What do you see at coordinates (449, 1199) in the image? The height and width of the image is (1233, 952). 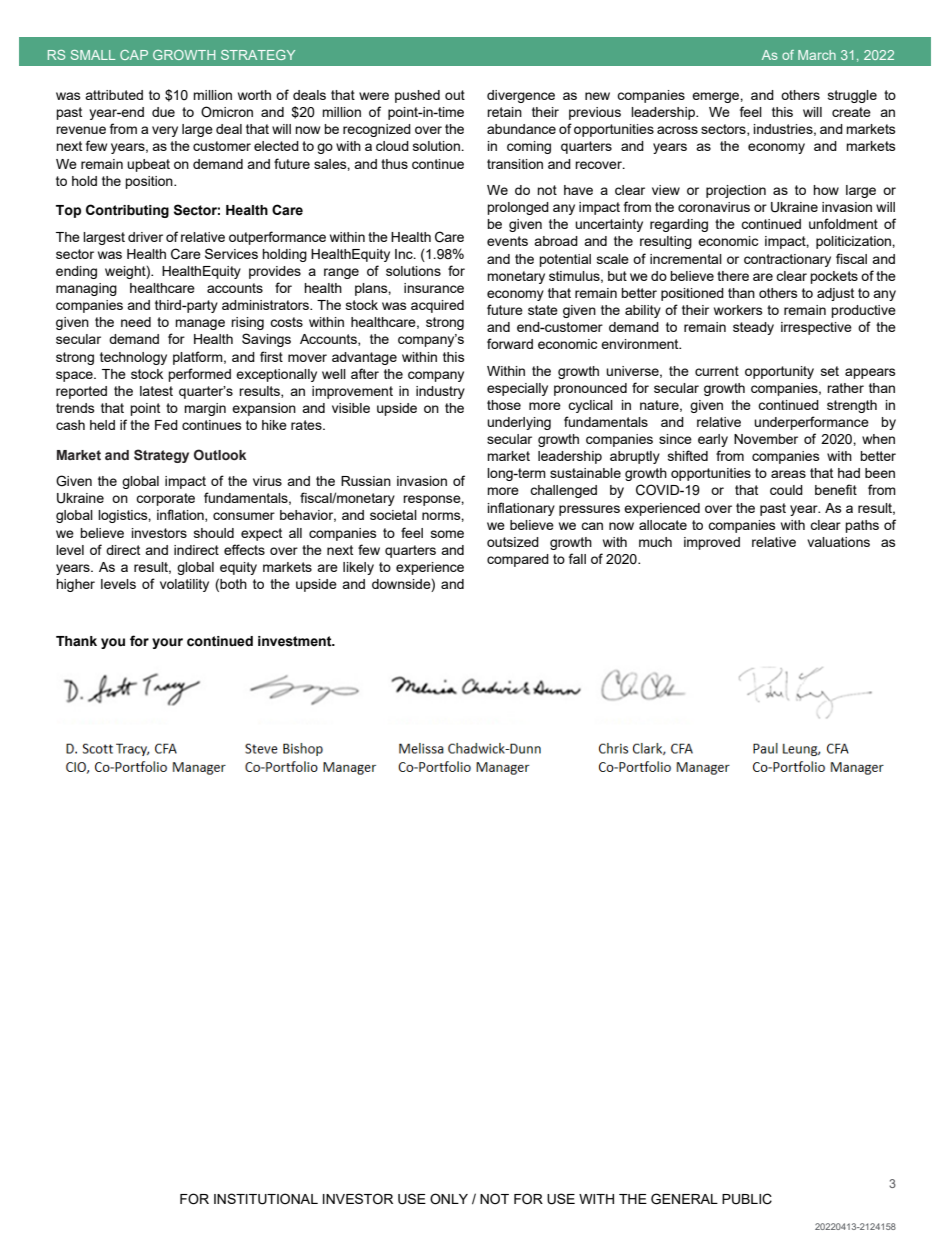 I see `ONLY` at bounding box center [449, 1199].
